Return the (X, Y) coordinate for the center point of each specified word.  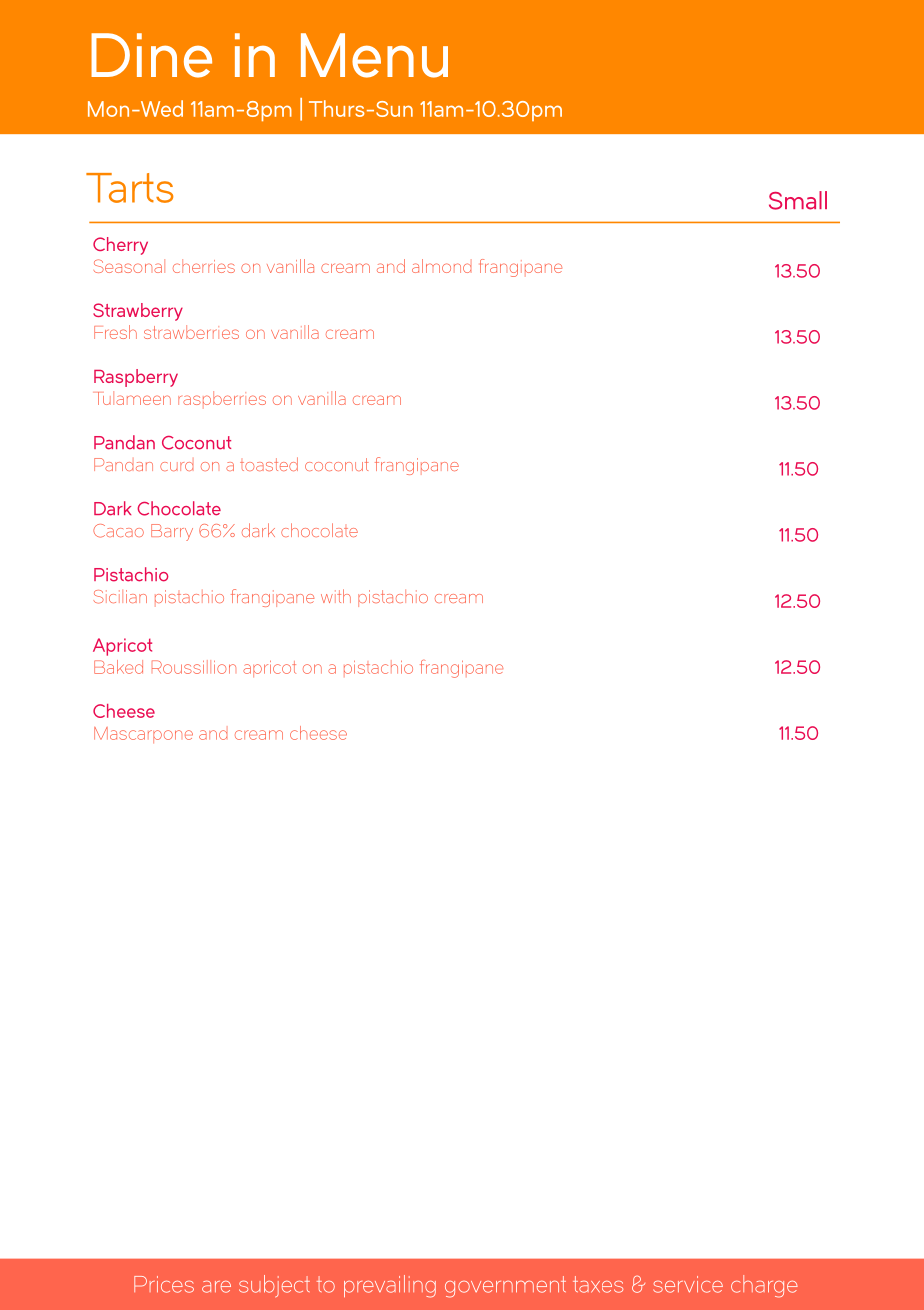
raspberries (222, 399)
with (336, 596)
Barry (172, 532)
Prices (164, 1284)
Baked (118, 667)
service (688, 1284)
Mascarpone (143, 735)
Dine (151, 55)
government (505, 1287)
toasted (269, 464)
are (216, 1286)
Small (798, 200)
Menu (374, 55)
